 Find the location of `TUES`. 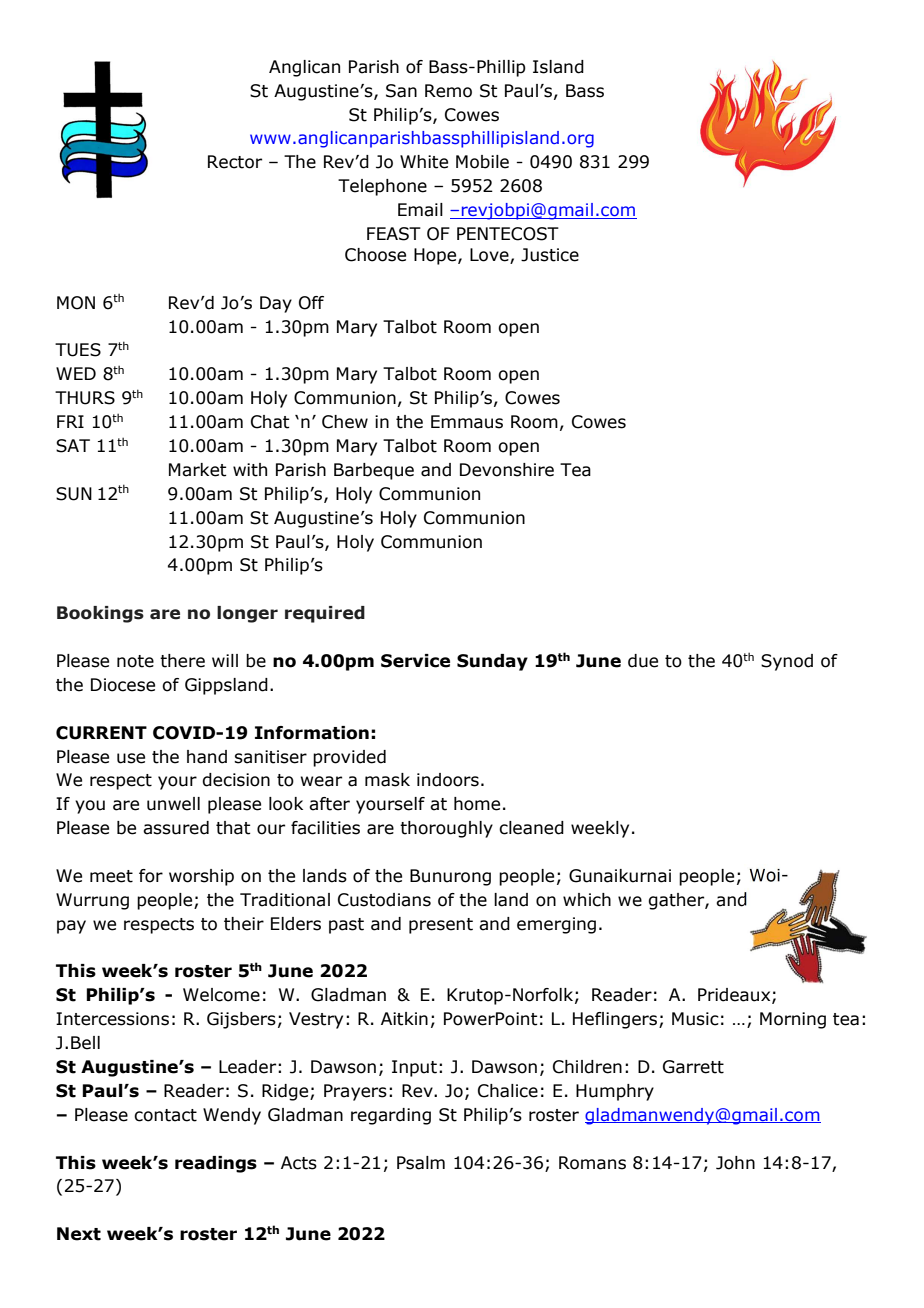

TUES is located at coordinates (78, 350).
